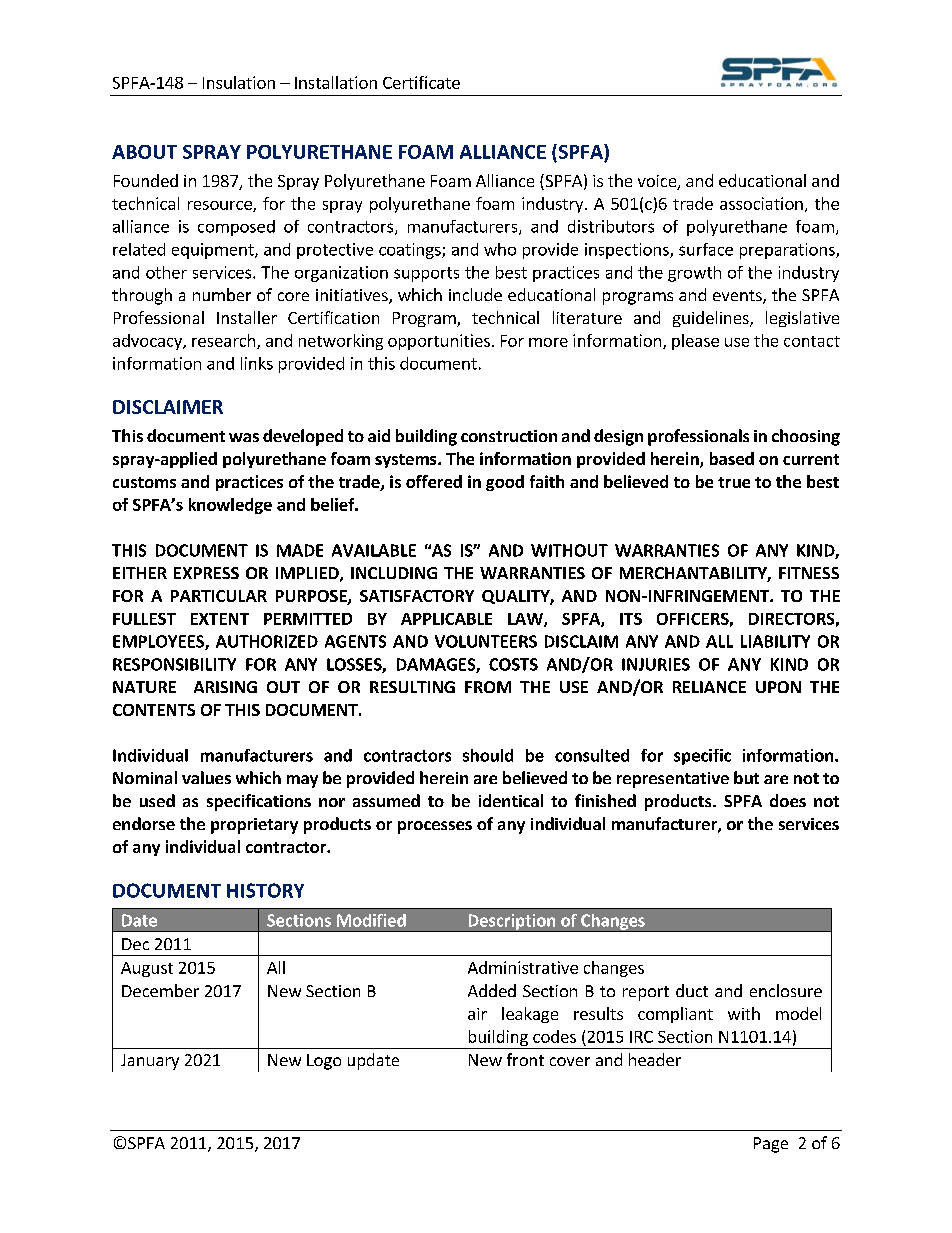 The height and width of the document is (1233, 952). What do you see at coordinates (509, 436) in the document?
I see `construction` at bounding box center [509, 436].
